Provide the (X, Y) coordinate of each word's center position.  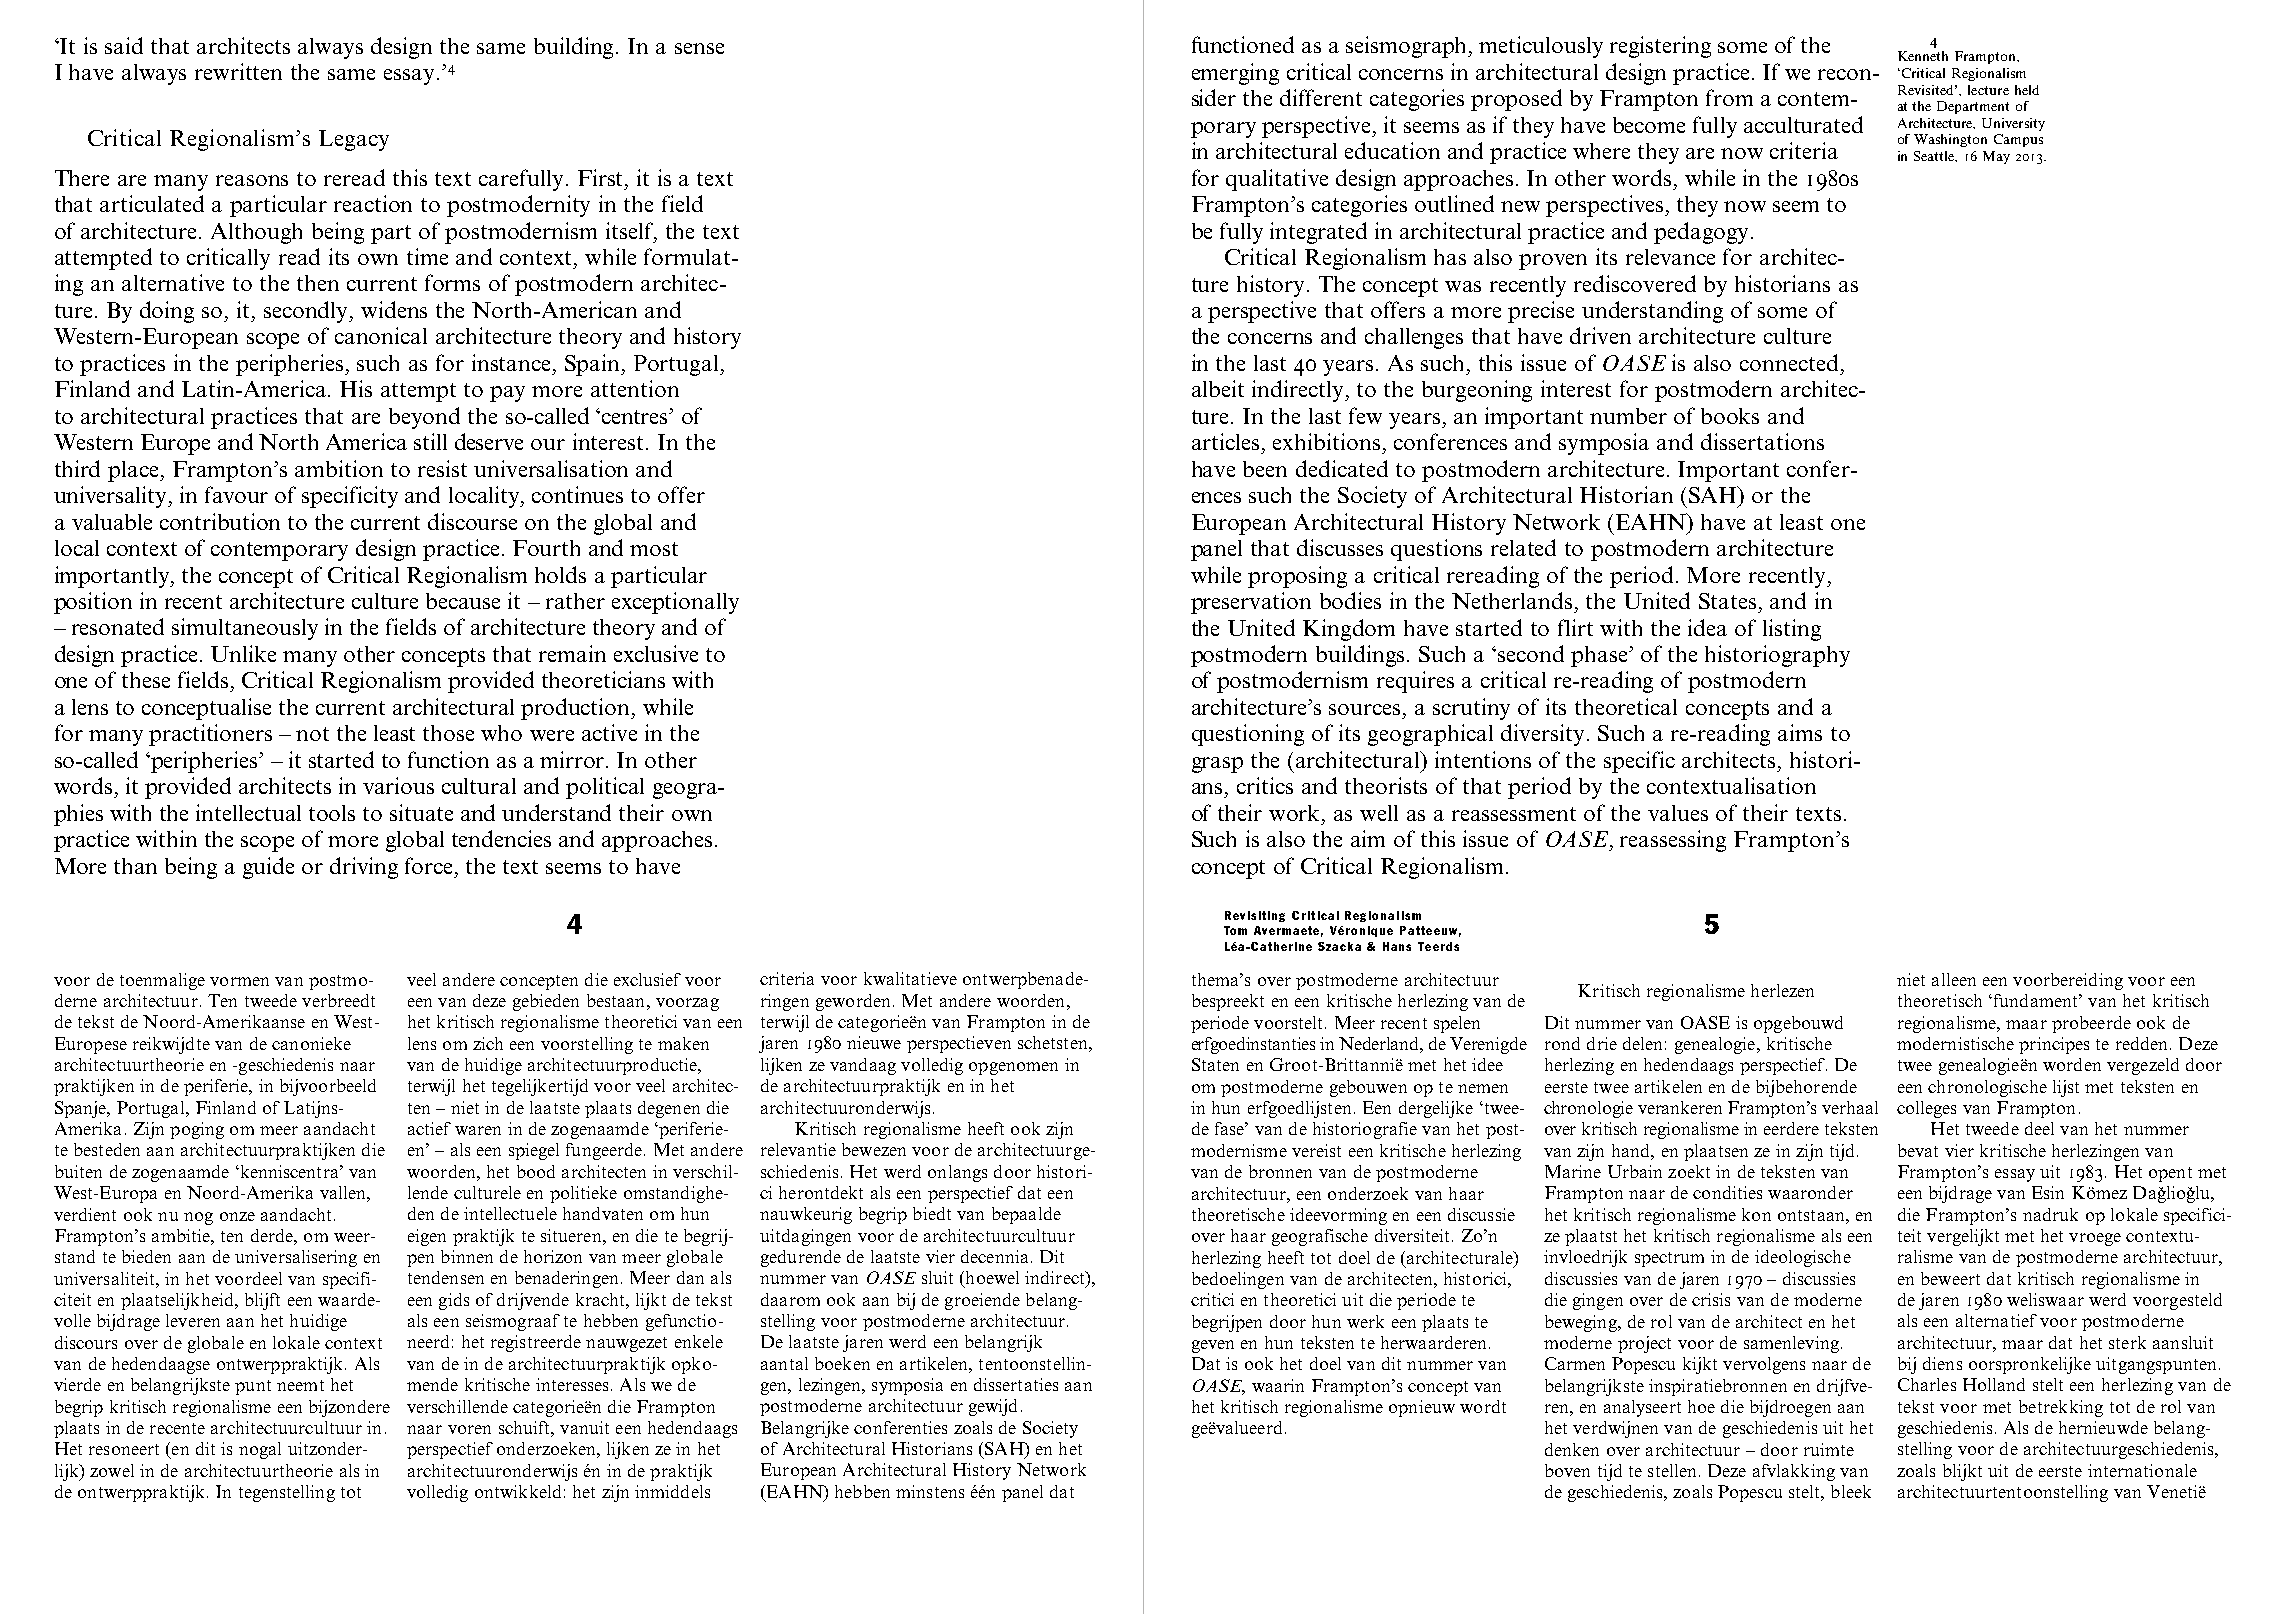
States (1727, 601)
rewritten (238, 71)
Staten (1215, 1064)
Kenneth (1923, 56)
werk (1365, 1321)
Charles (1927, 1384)
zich (488, 1043)
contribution (220, 521)
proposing (1297, 577)
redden (2141, 1043)
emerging (1235, 74)
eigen (427, 1237)
